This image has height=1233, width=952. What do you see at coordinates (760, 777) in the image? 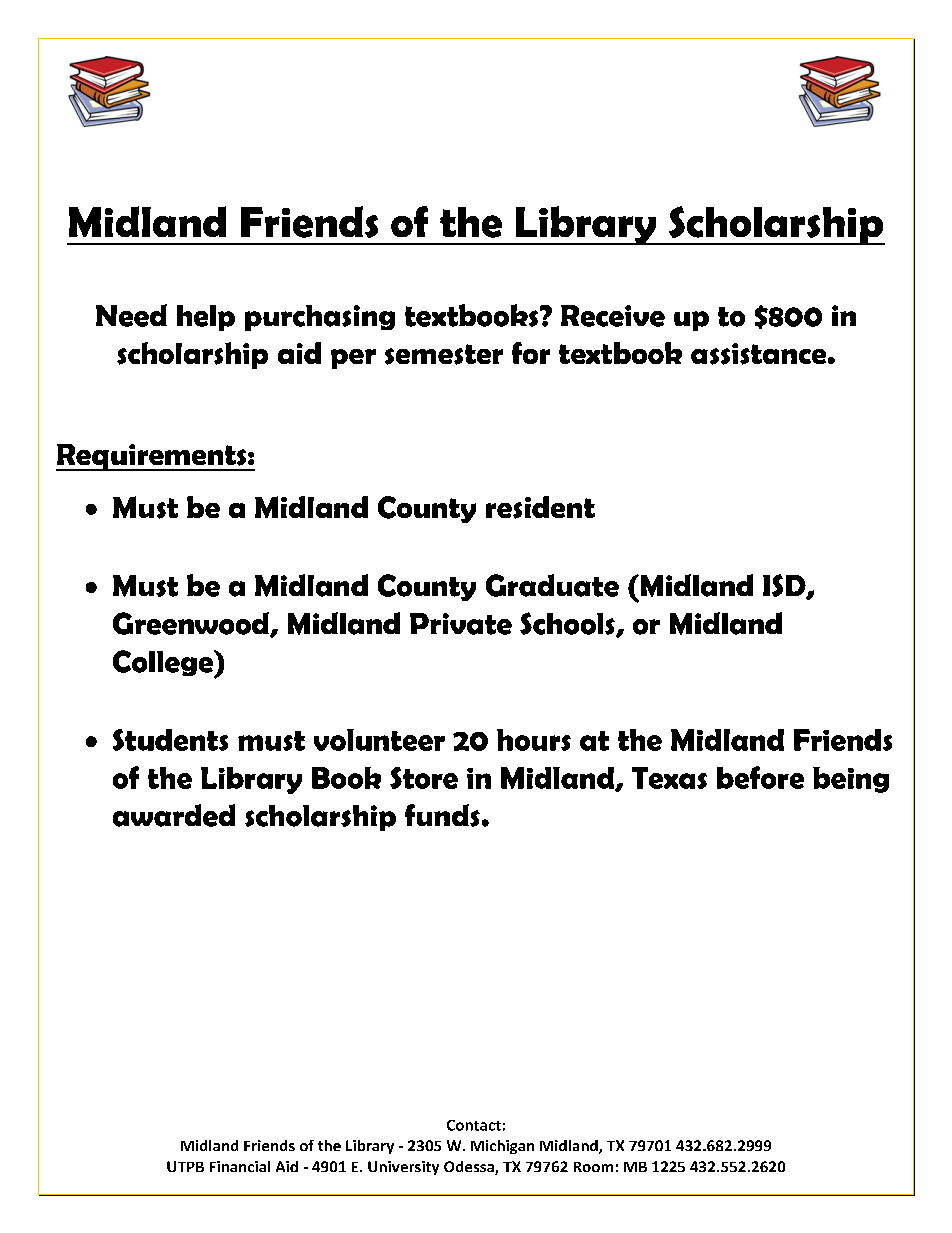
I see `before` at bounding box center [760, 777].
